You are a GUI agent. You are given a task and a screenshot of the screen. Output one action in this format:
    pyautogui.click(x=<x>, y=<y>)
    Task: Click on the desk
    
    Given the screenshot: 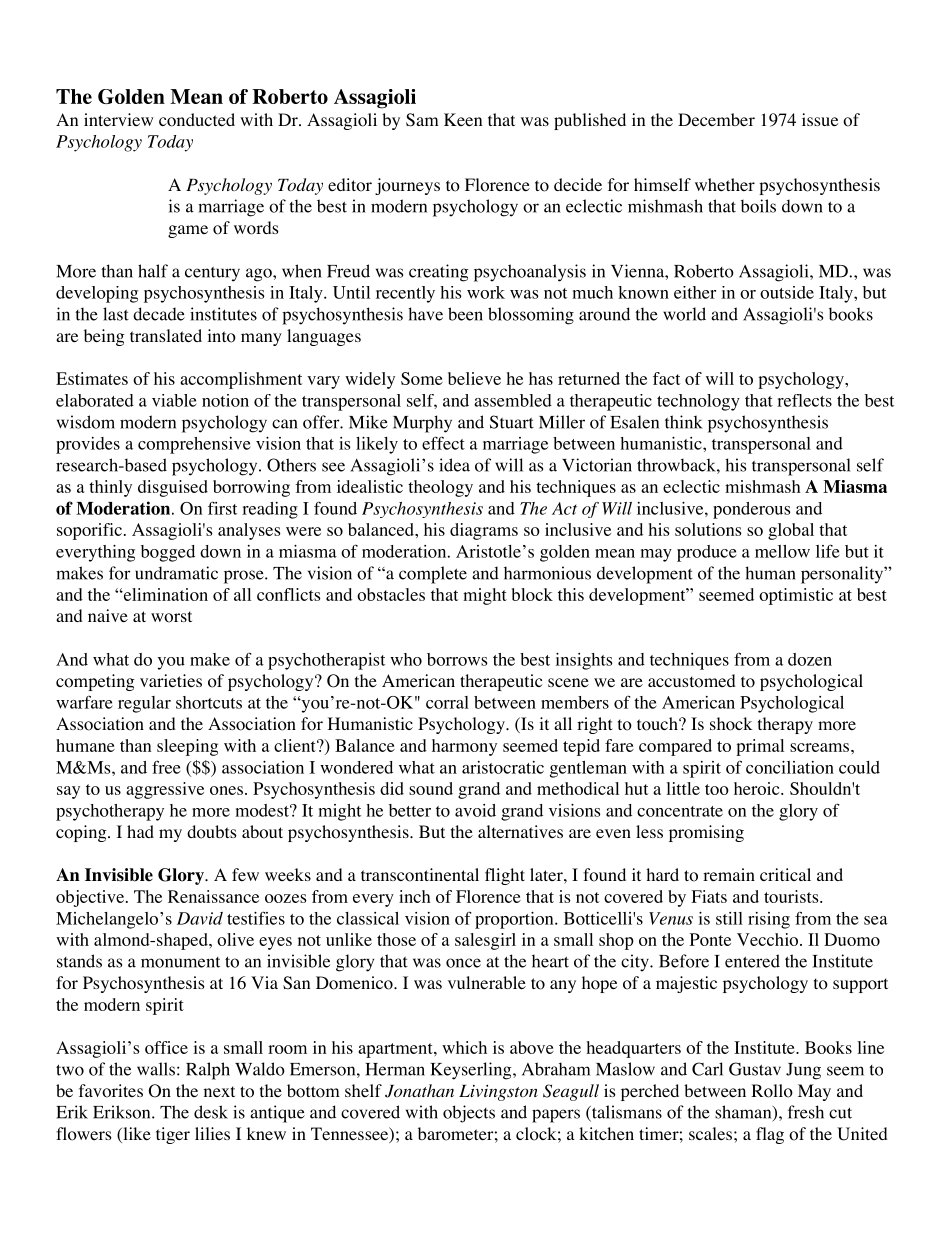 What is the action you would take?
    pyautogui.click(x=211, y=1112)
